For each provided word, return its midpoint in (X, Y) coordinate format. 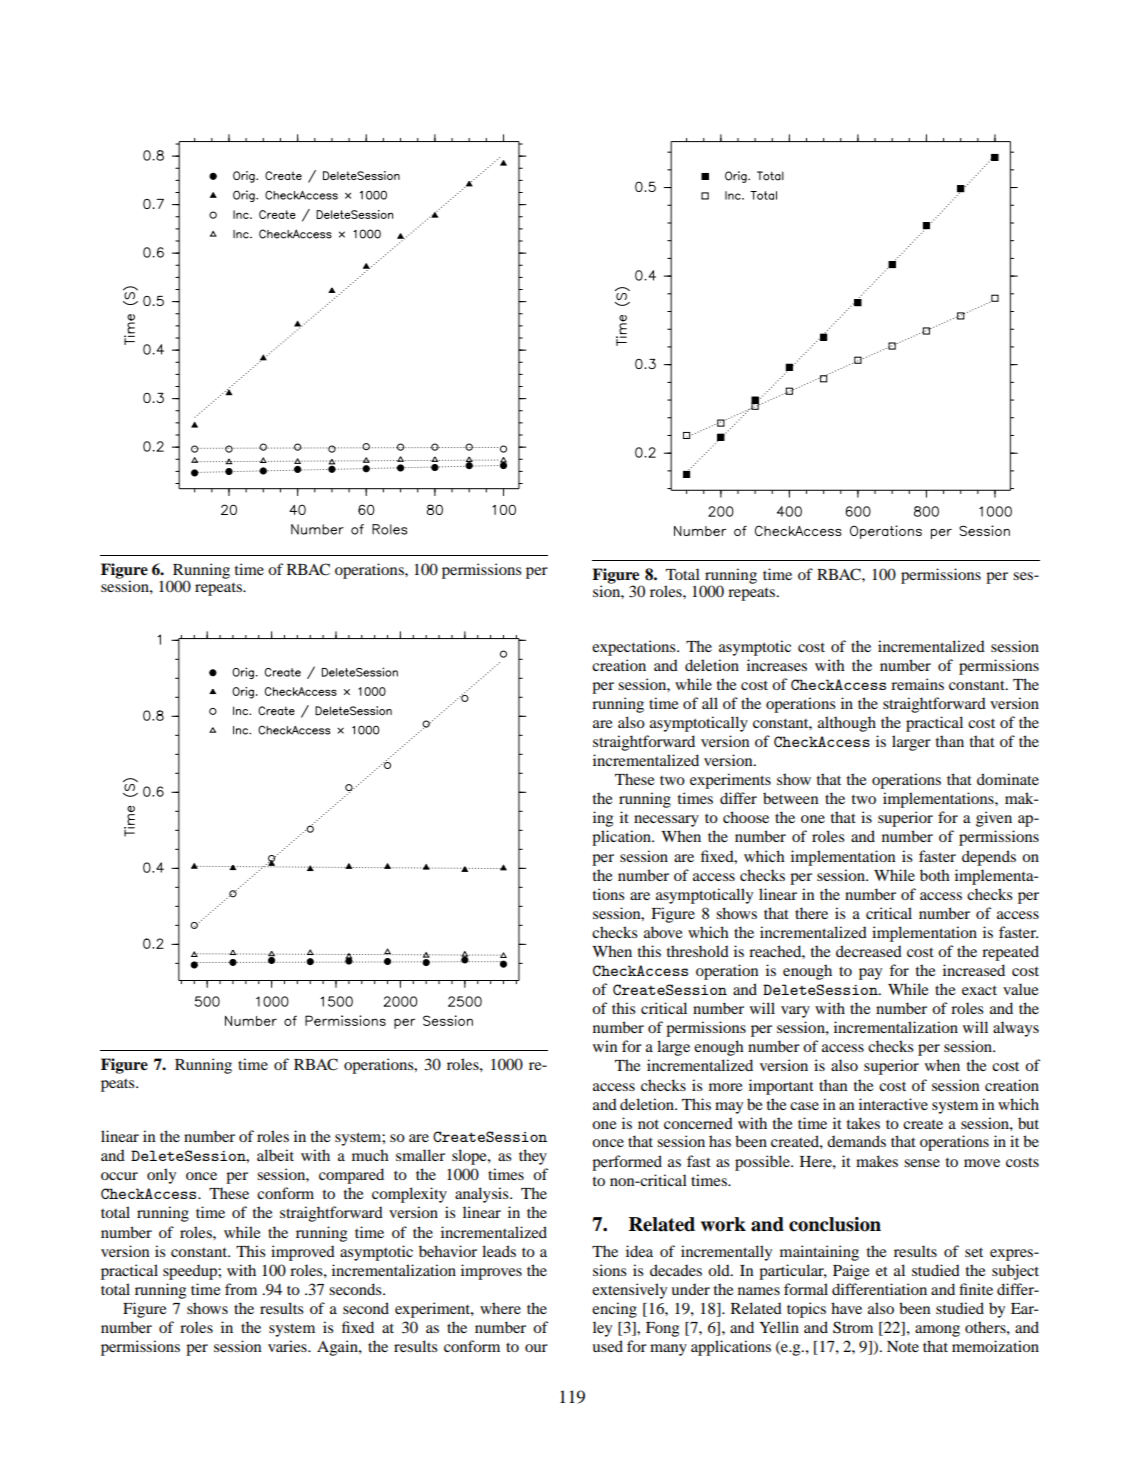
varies (288, 1346)
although (847, 724)
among (937, 1331)
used (607, 1346)
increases (777, 665)
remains (917, 684)
